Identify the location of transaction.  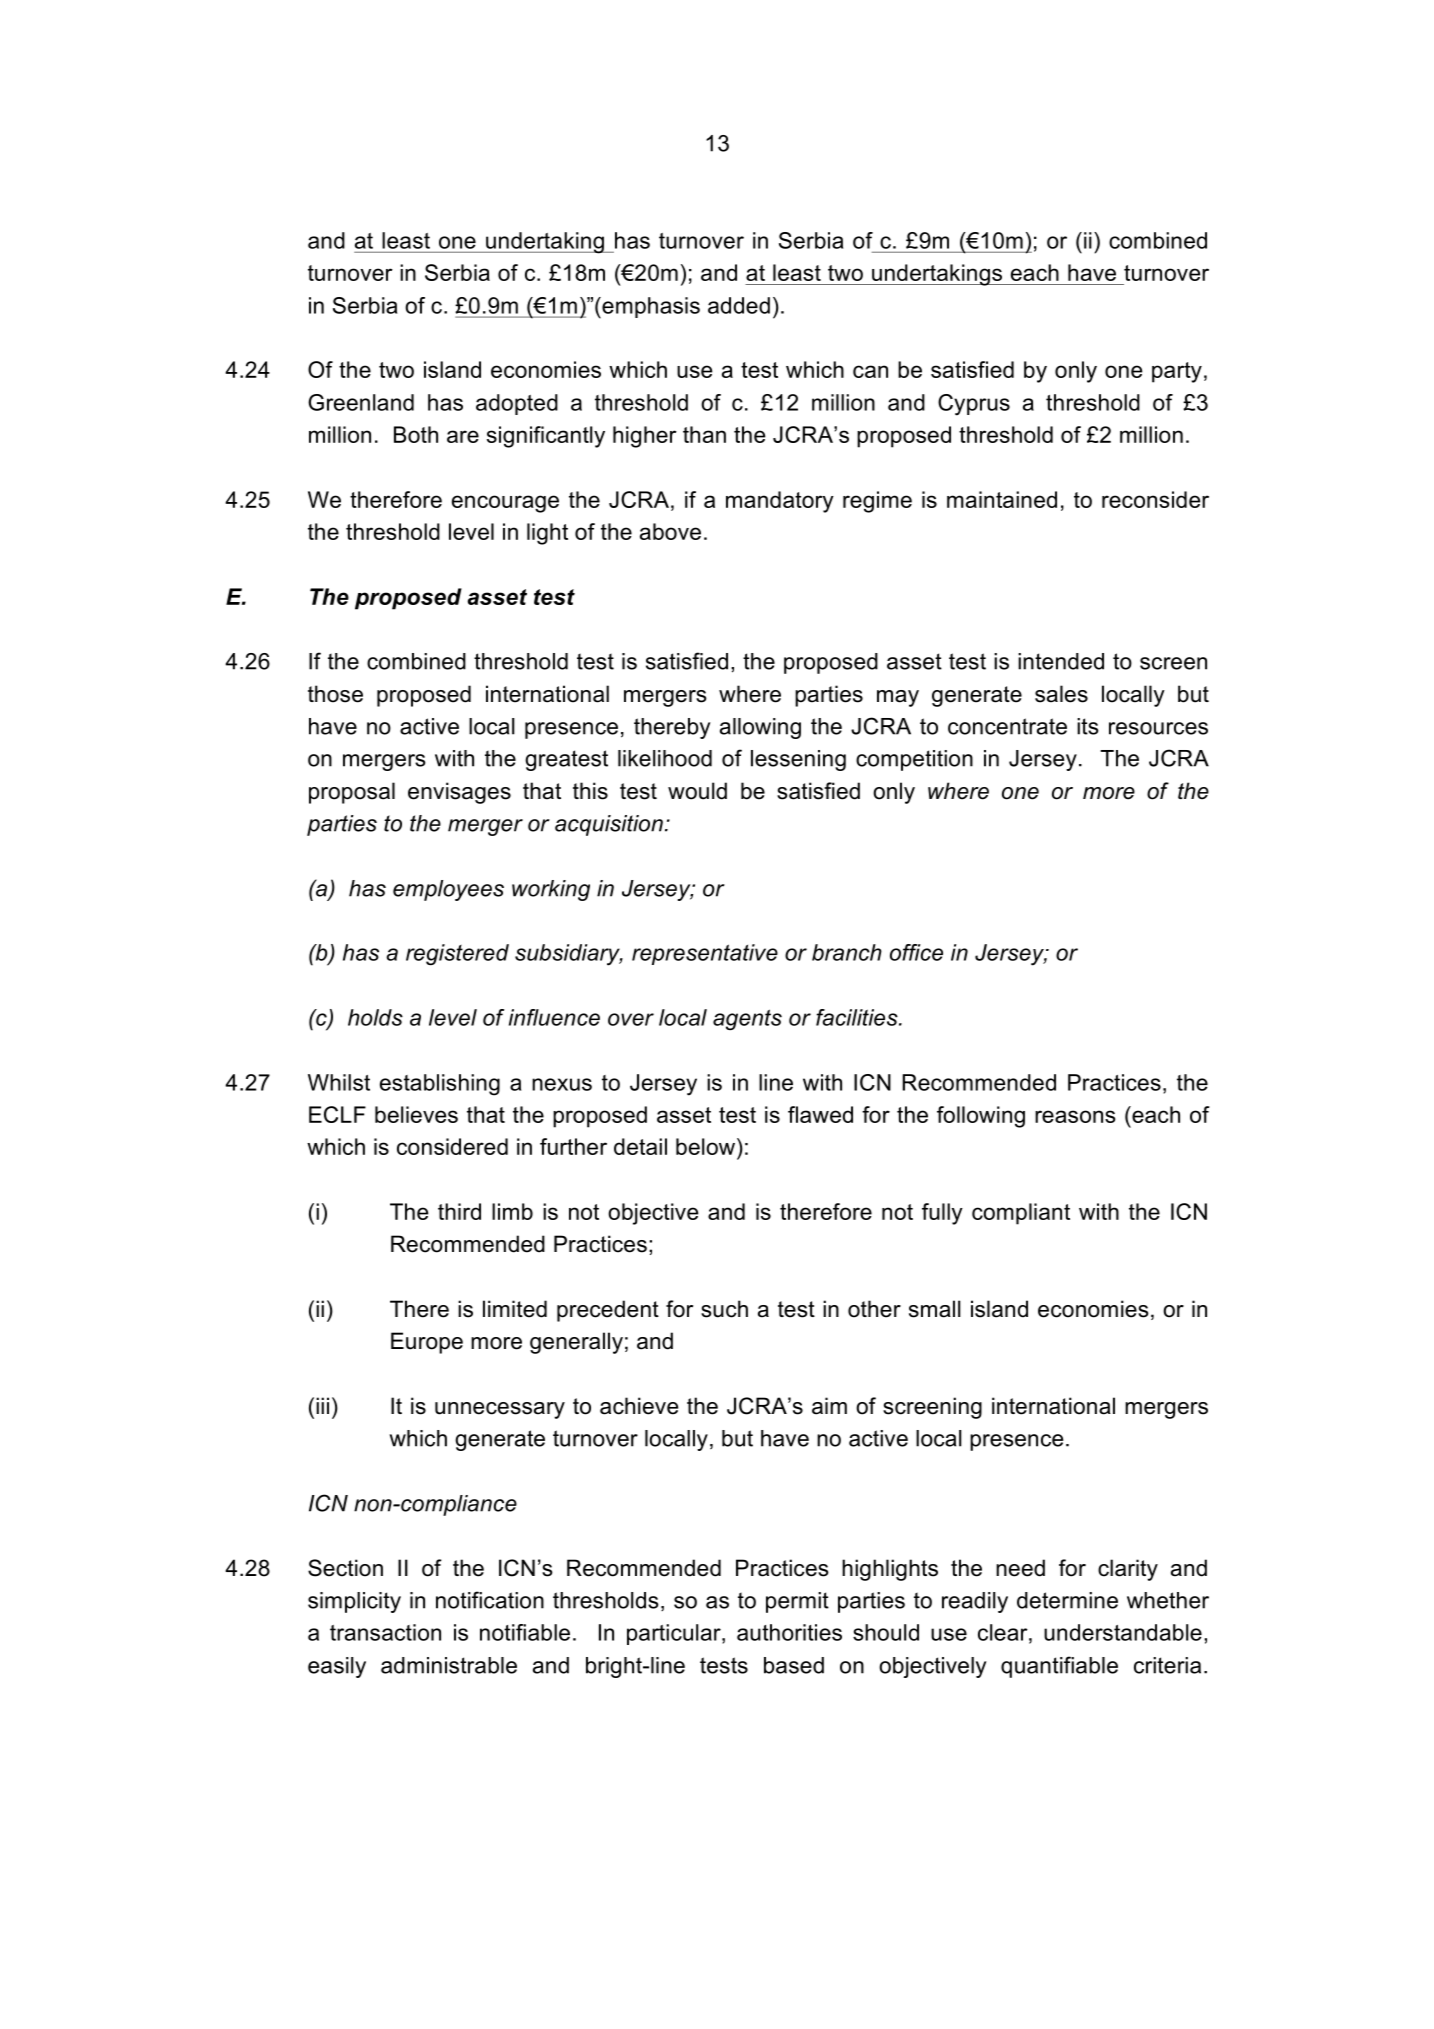
(385, 1632).
